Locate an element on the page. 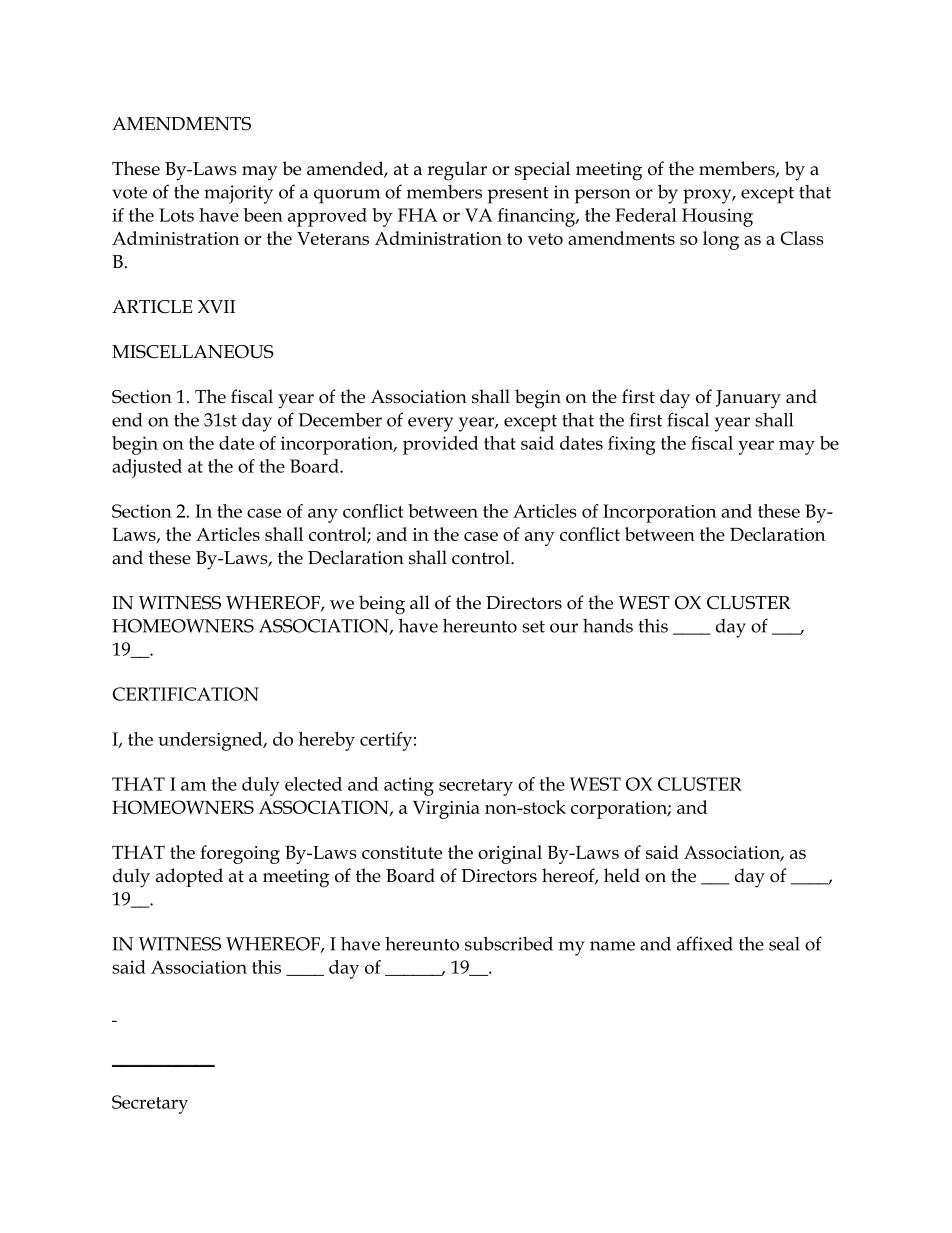 The width and height of the page is (952, 1233). being is located at coordinates (382, 605).
